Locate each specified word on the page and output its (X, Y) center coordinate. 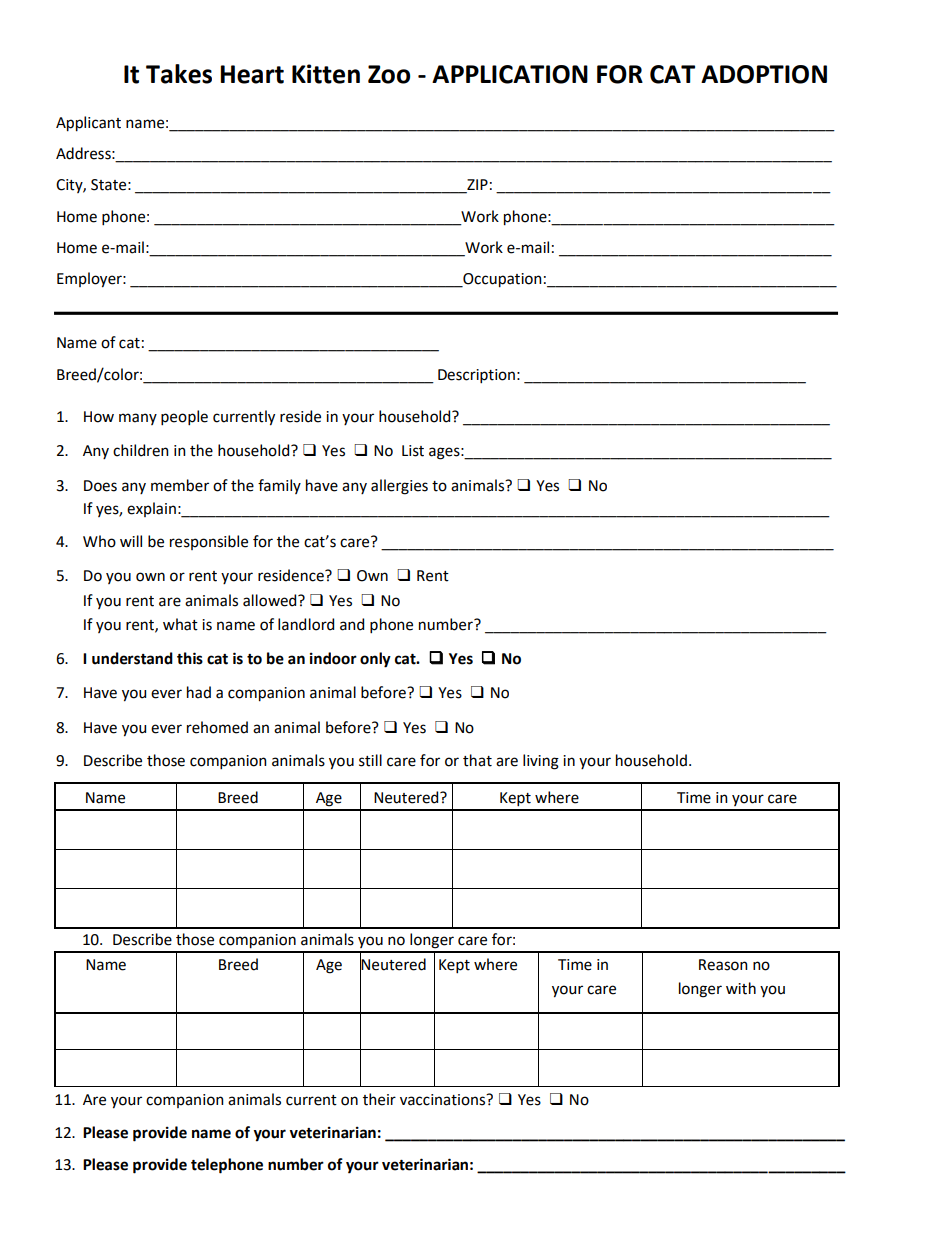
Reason (723, 965)
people (184, 417)
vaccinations (444, 1100)
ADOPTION (764, 74)
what (180, 624)
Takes (179, 74)
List (413, 451)
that (477, 760)
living (541, 762)
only (375, 660)
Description (476, 376)
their (379, 1099)
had (199, 692)
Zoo (389, 74)
